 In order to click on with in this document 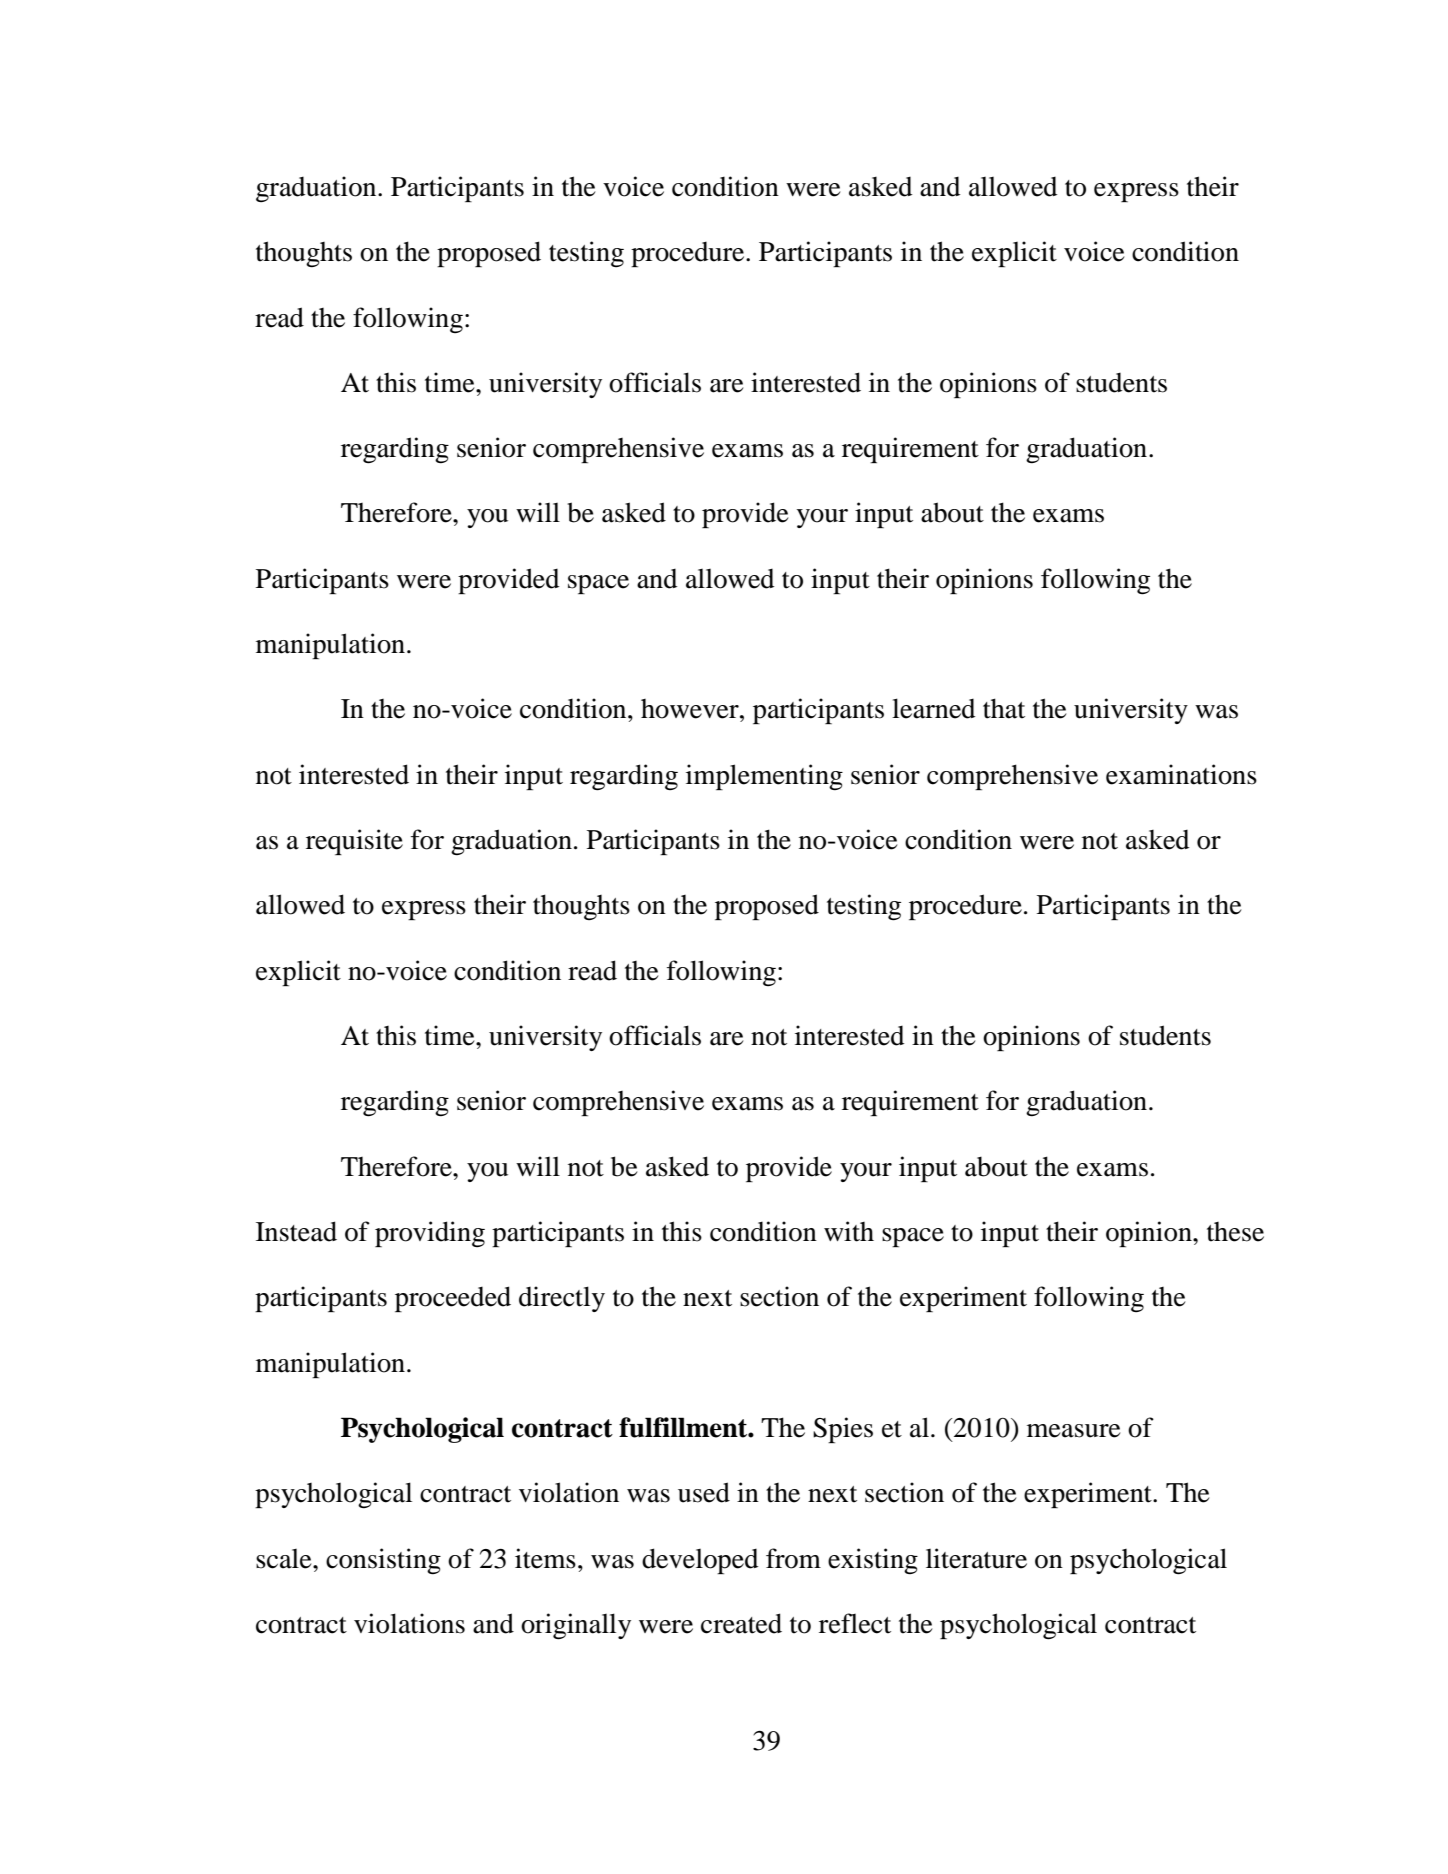, I will do `click(849, 1231)`.
